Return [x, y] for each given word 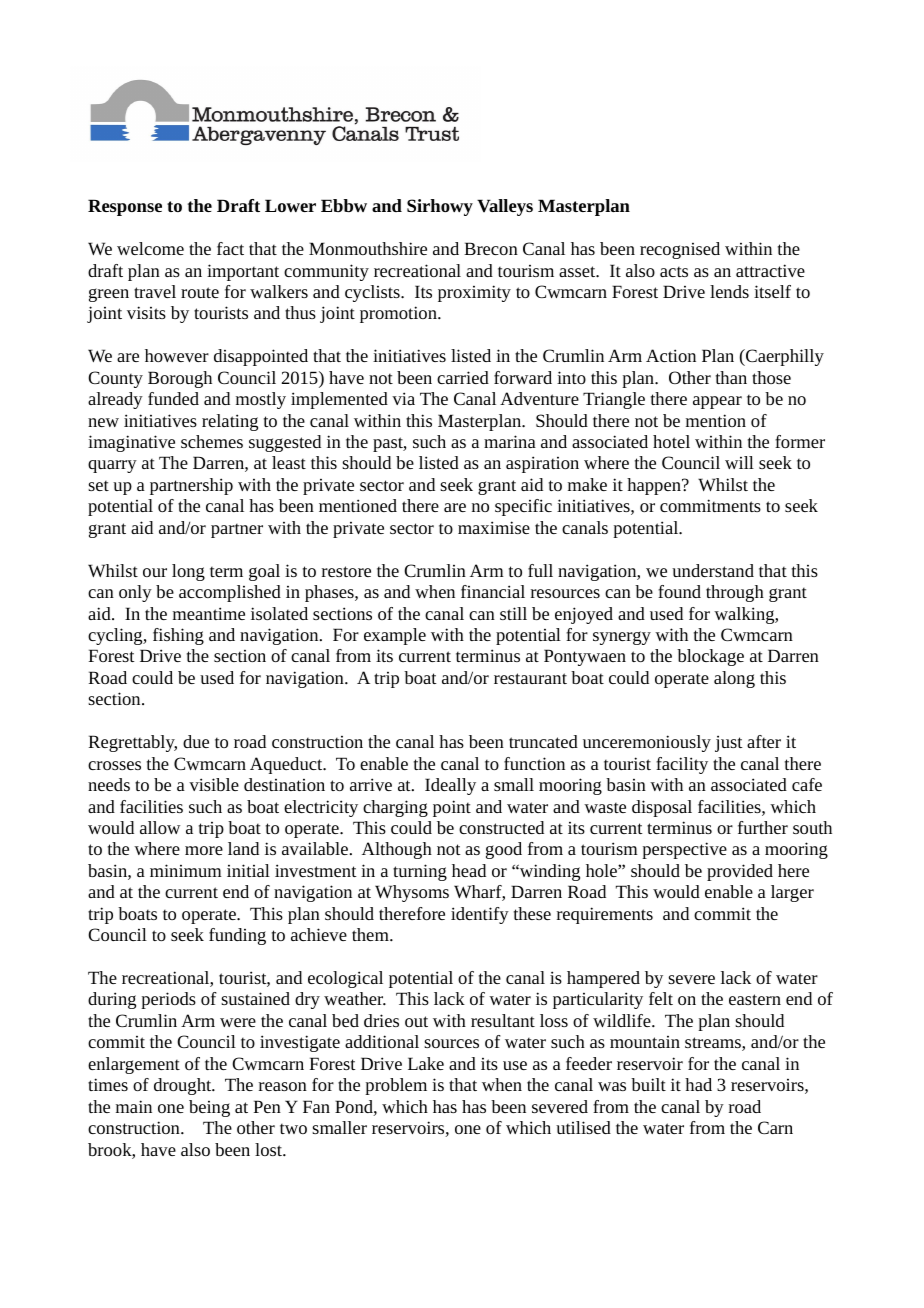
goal [264, 572]
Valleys [505, 207]
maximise [494, 527]
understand [713, 570]
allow [160, 827]
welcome [150, 248]
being [209, 1108]
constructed [501, 827]
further [763, 827]
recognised [680, 250]
